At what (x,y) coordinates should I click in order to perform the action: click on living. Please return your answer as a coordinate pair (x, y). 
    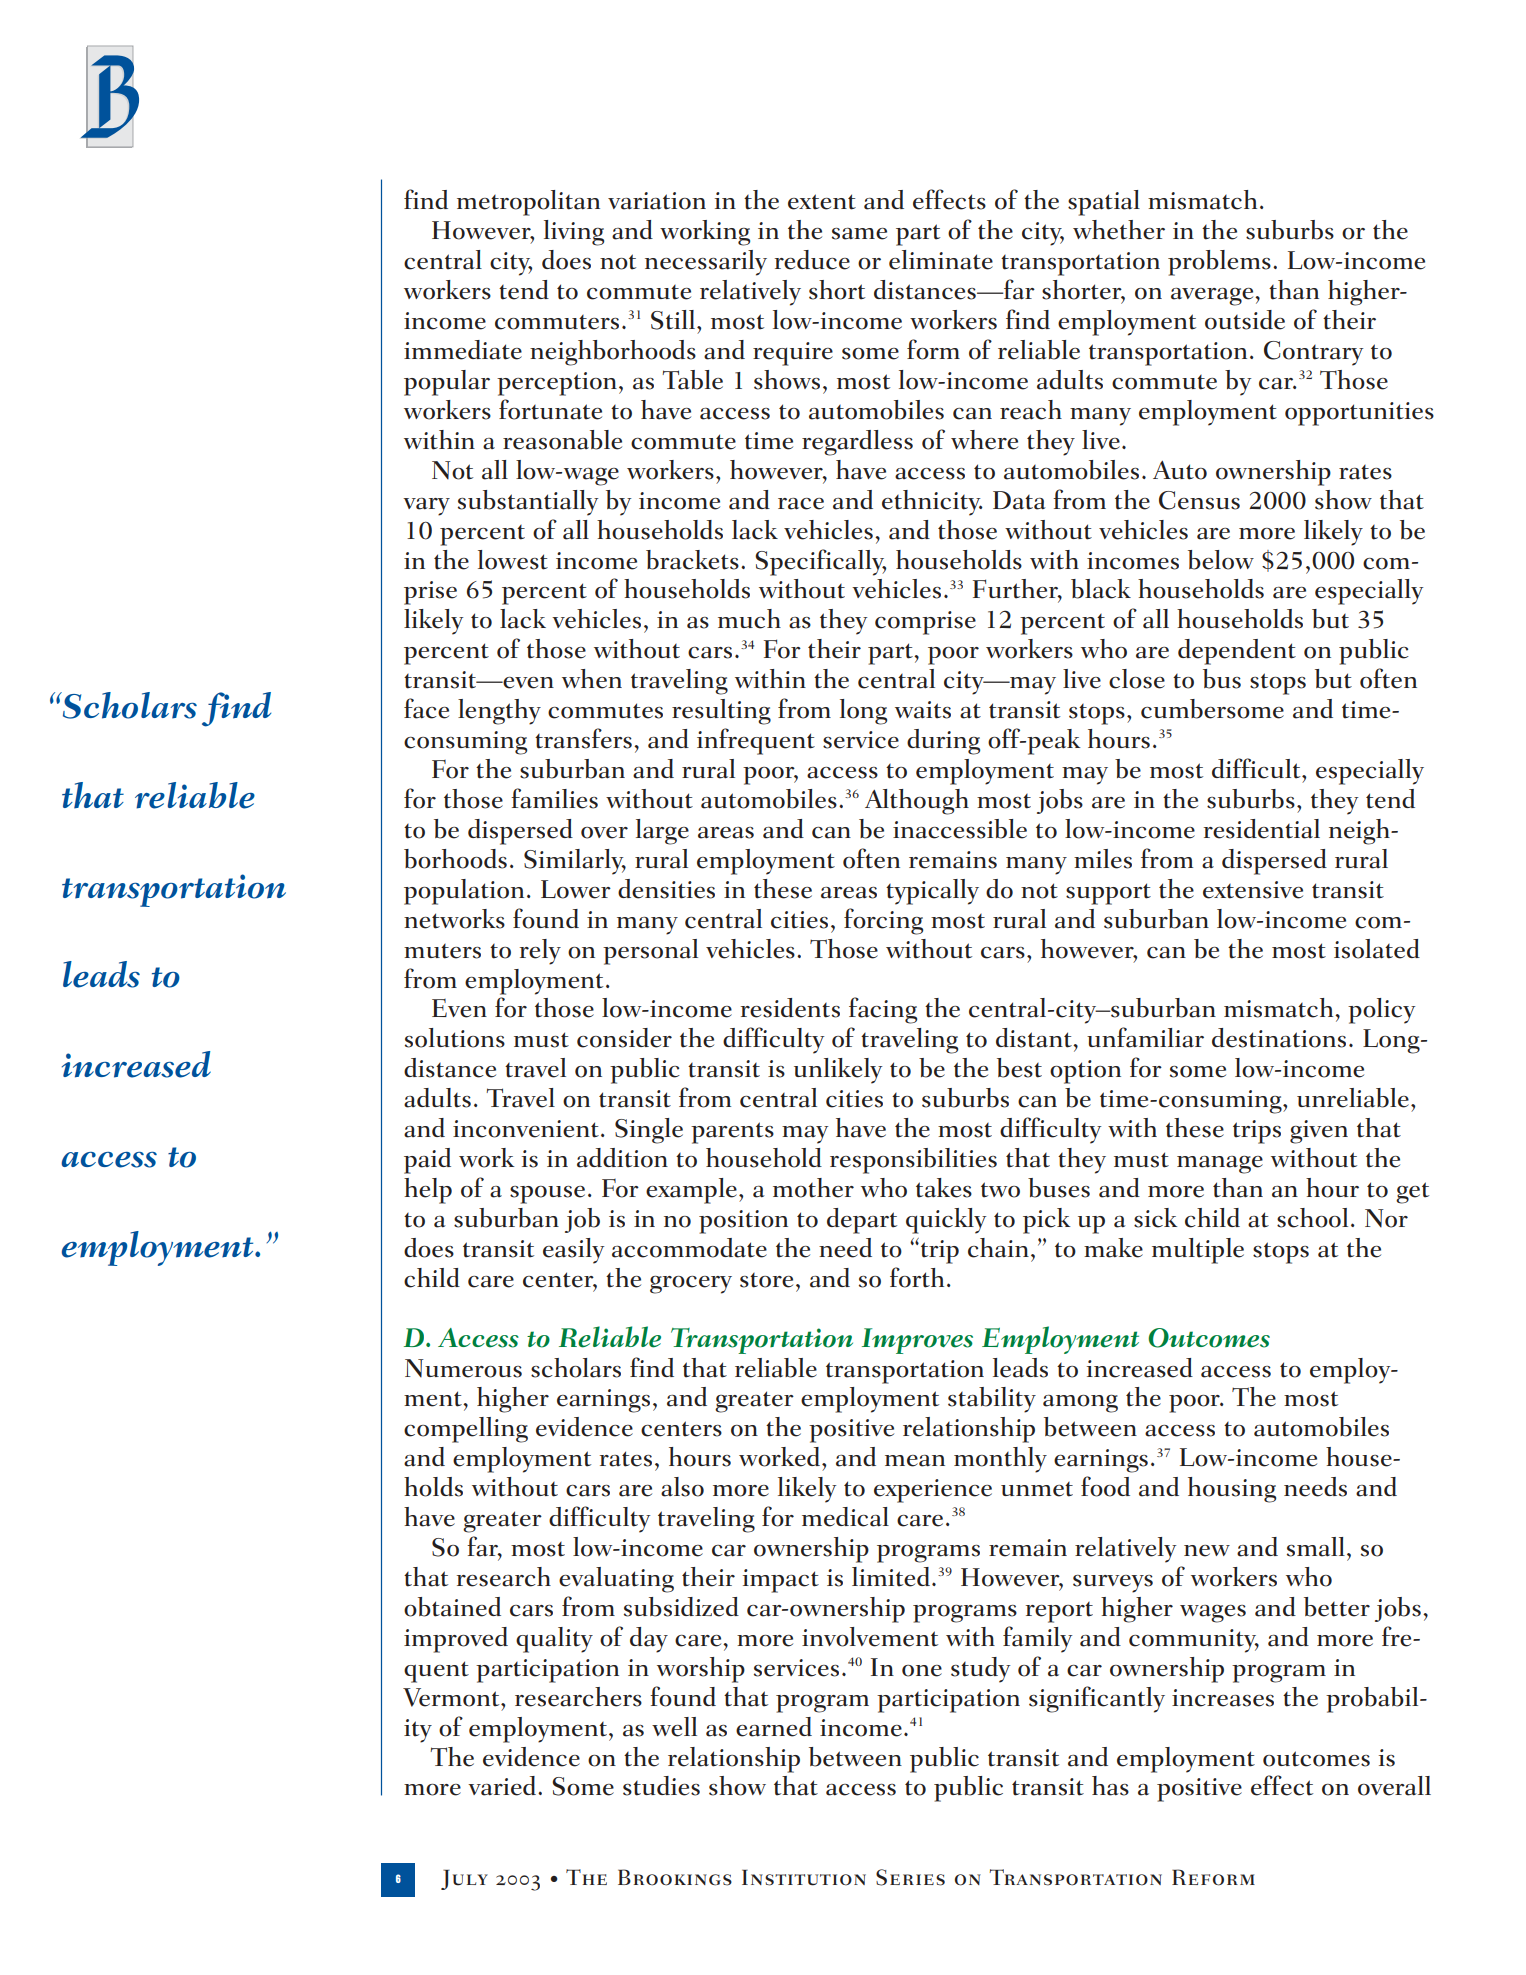
    Looking at the image, I should click on (574, 233).
